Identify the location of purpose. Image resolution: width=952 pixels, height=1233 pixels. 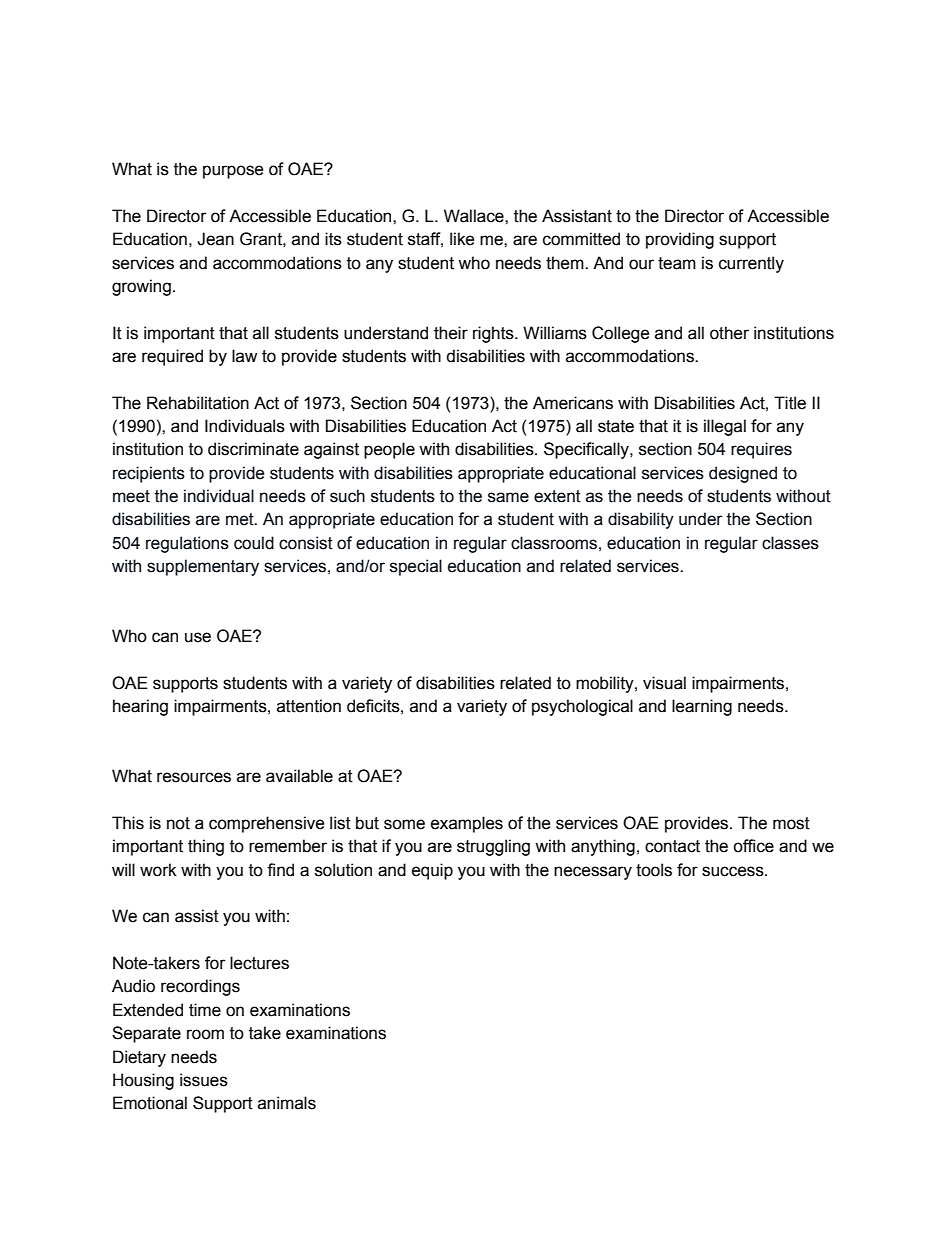
(233, 172).
